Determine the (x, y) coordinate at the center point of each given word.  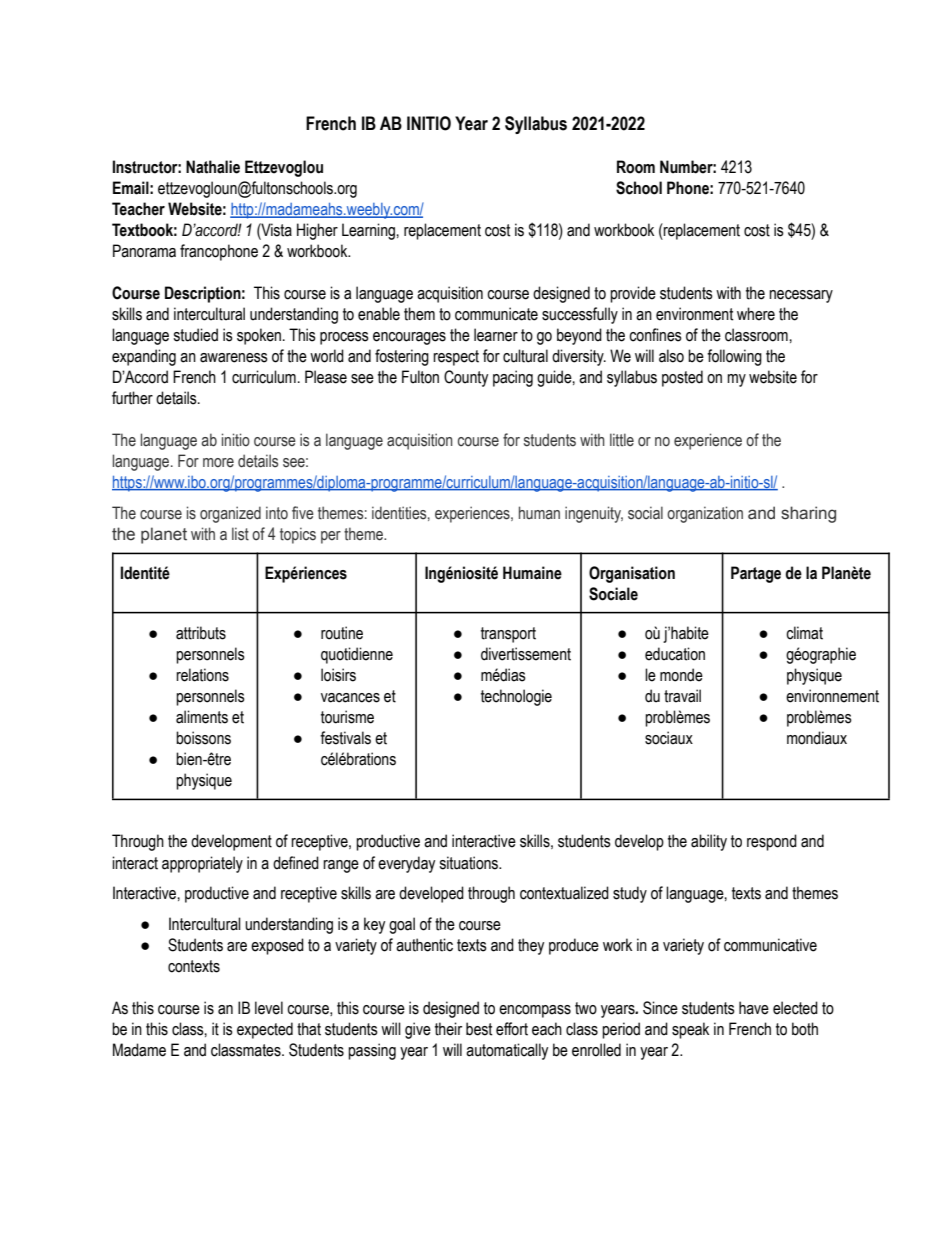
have (754, 1008)
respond (772, 842)
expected (265, 1030)
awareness (234, 358)
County (466, 378)
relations (202, 675)
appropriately (202, 864)
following (734, 357)
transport (508, 635)
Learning (369, 231)
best (479, 1029)
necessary (801, 296)
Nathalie (213, 167)
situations (470, 863)
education (675, 654)
